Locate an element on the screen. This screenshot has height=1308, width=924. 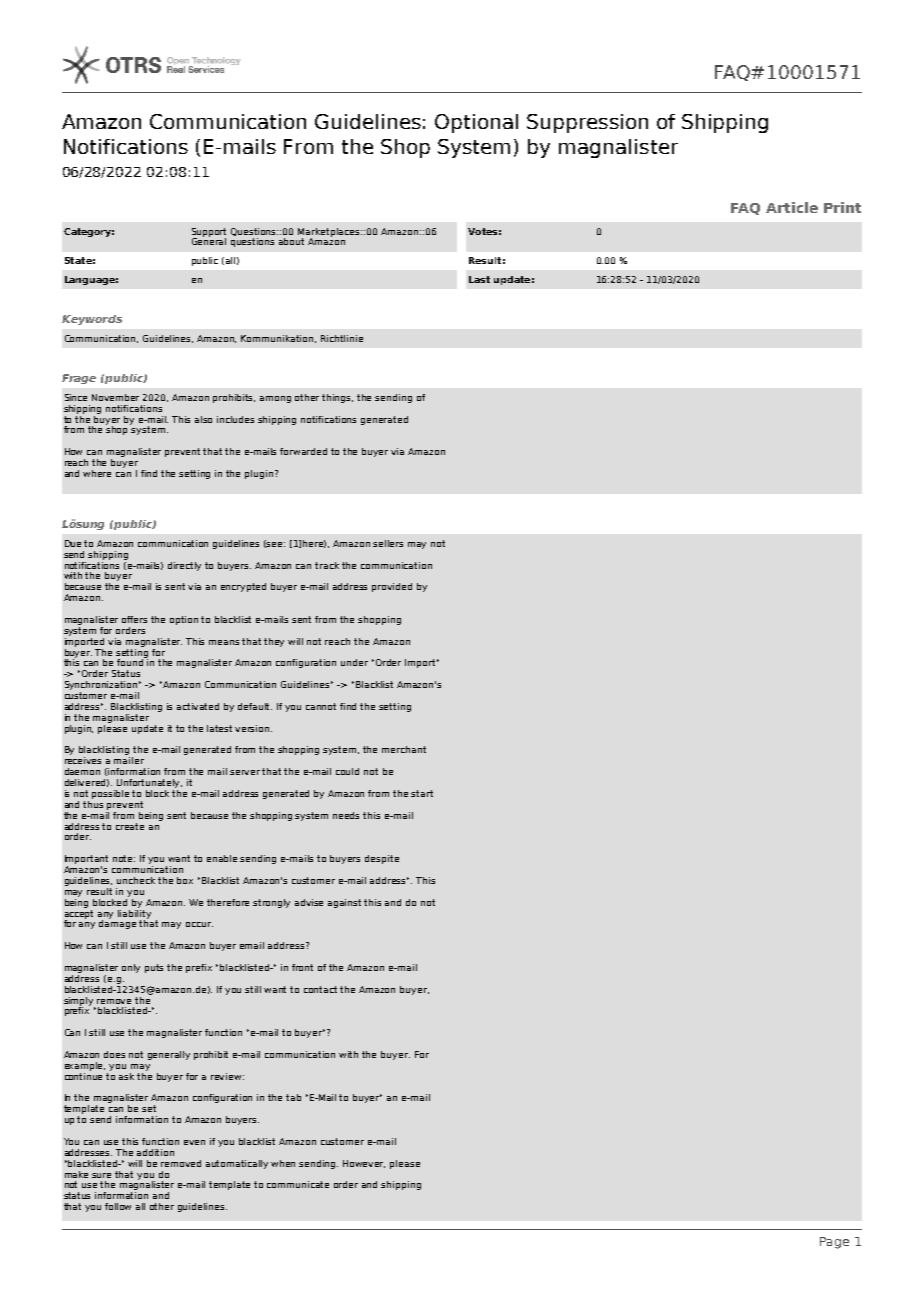
Support is located at coordinates (209, 233).
